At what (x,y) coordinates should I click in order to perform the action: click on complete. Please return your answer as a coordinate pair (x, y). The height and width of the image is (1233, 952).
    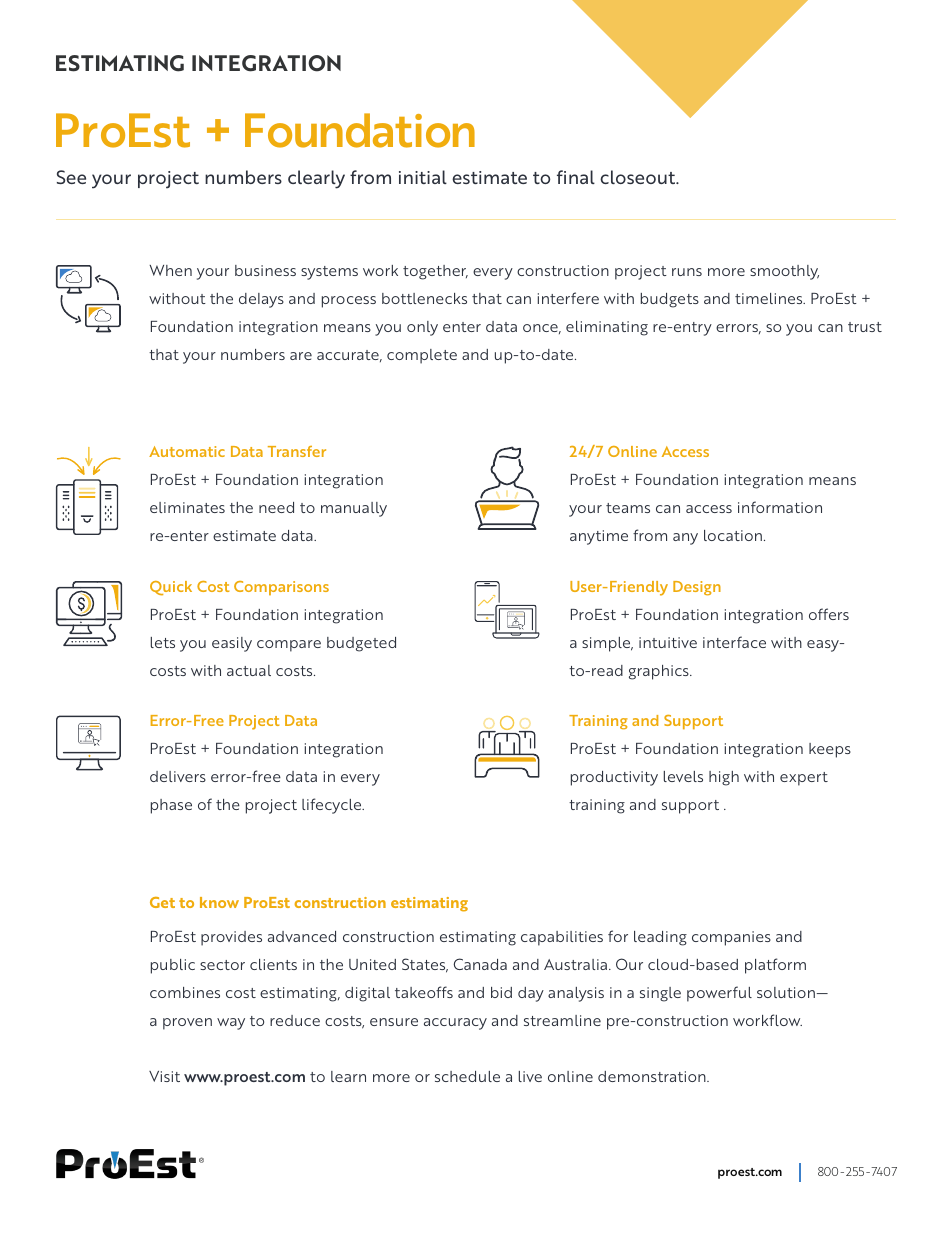
    Looking at the image, I should click on (422, 356).
